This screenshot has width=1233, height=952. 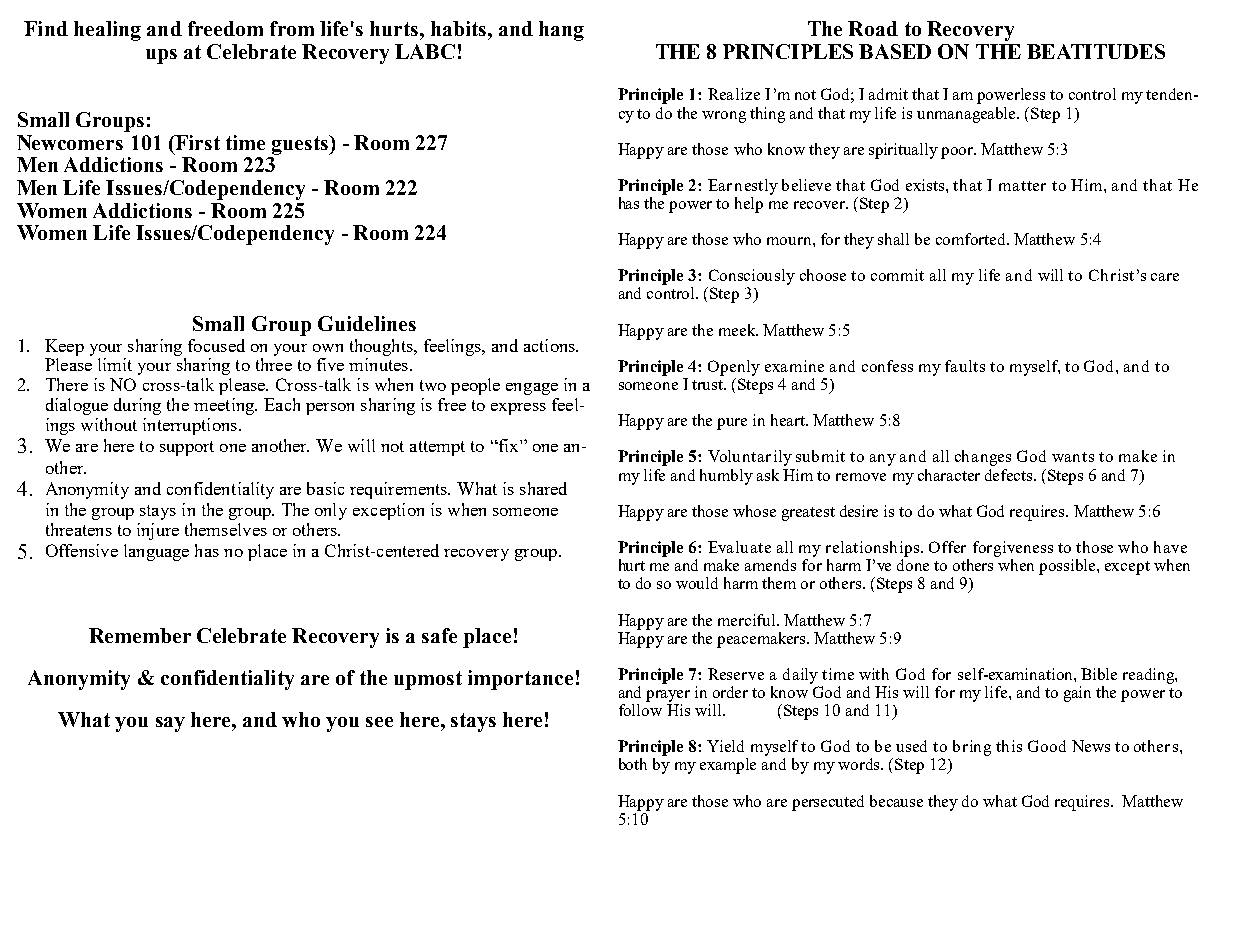 I want to click on both, so click(x=633, y=764).
